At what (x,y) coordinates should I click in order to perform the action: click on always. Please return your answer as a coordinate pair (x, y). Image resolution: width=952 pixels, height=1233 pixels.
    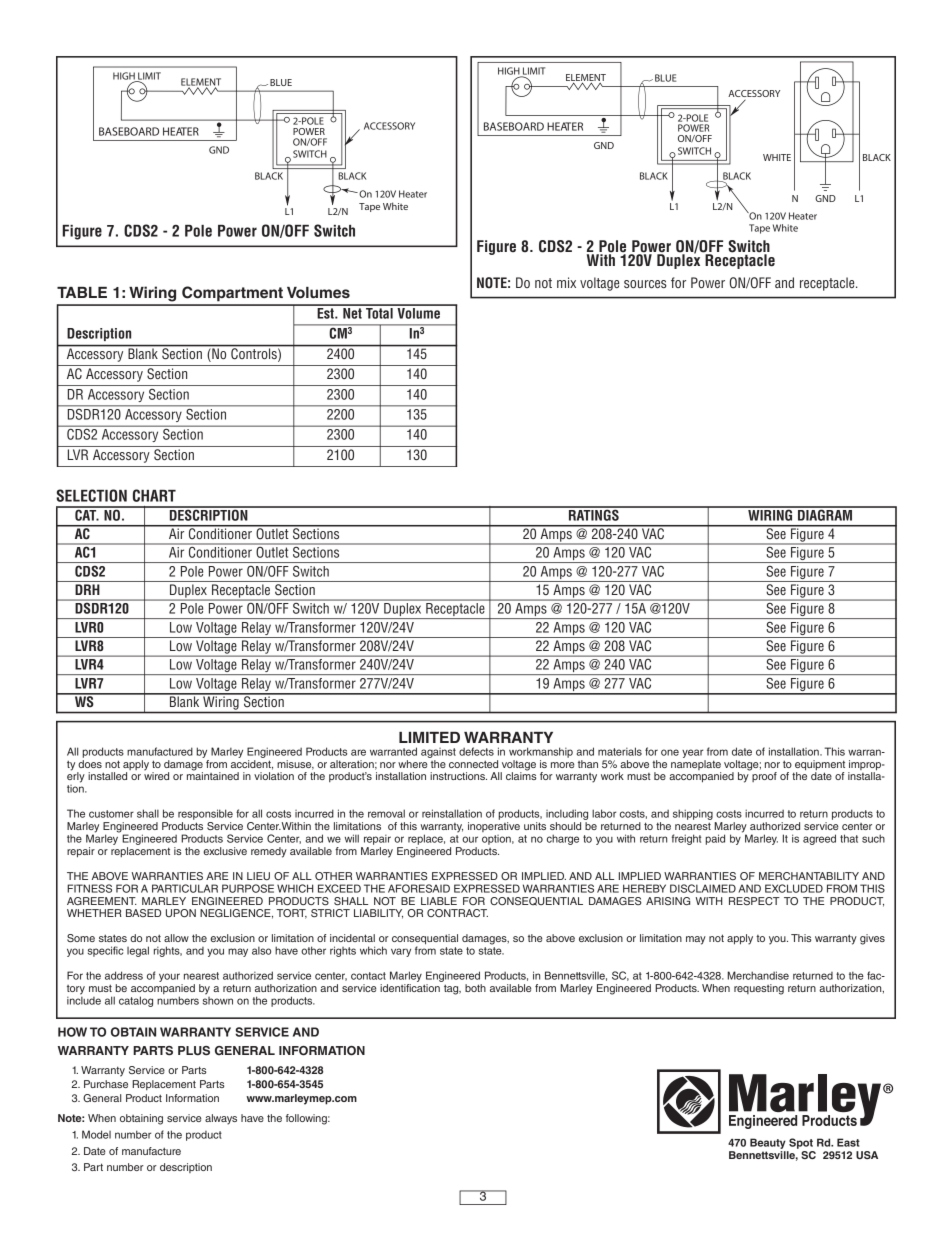
    Looking at the image, I should click on (221, 1119).
